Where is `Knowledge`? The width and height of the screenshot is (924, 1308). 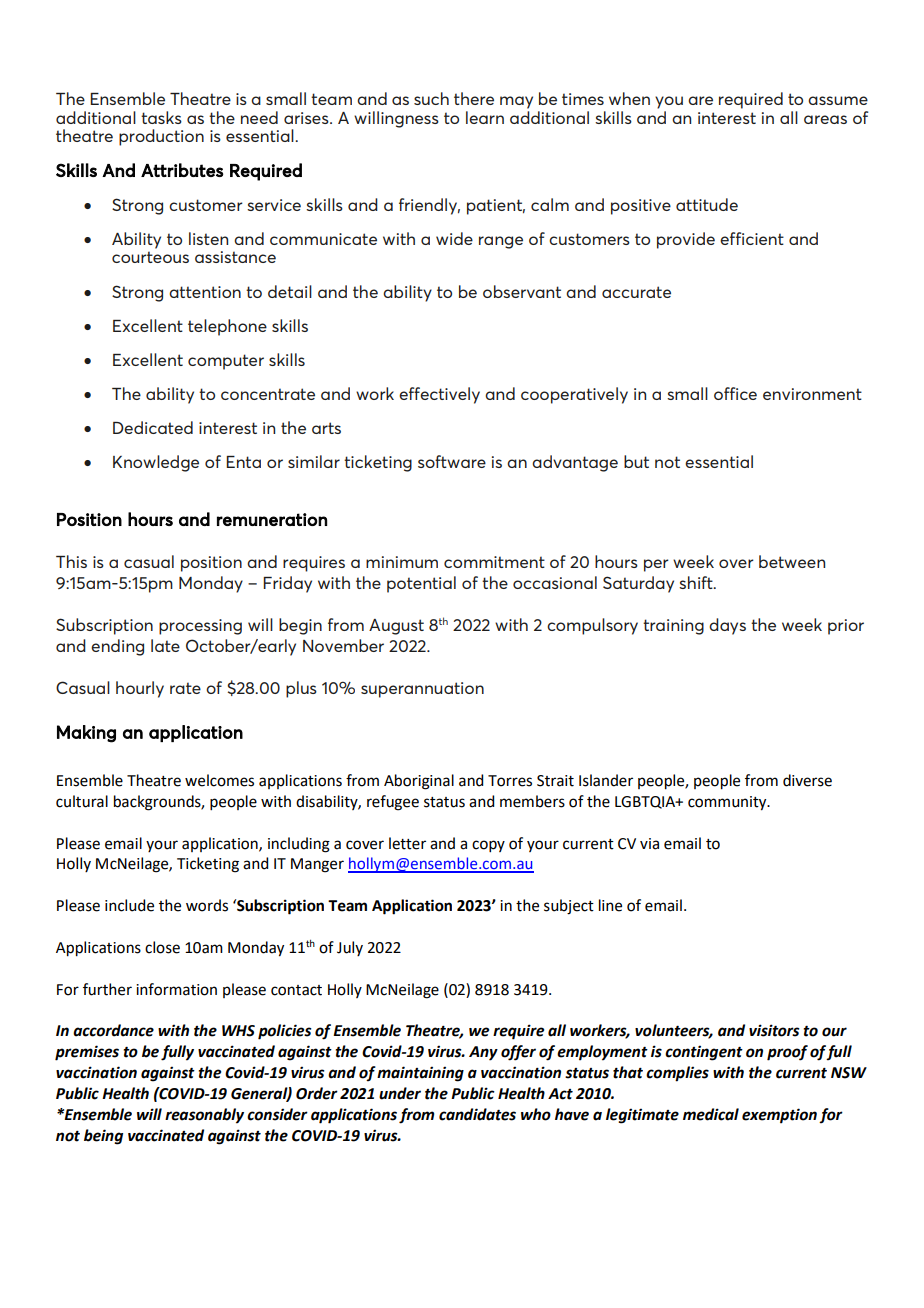
Knowledge is located at coordinates (156, 463).
